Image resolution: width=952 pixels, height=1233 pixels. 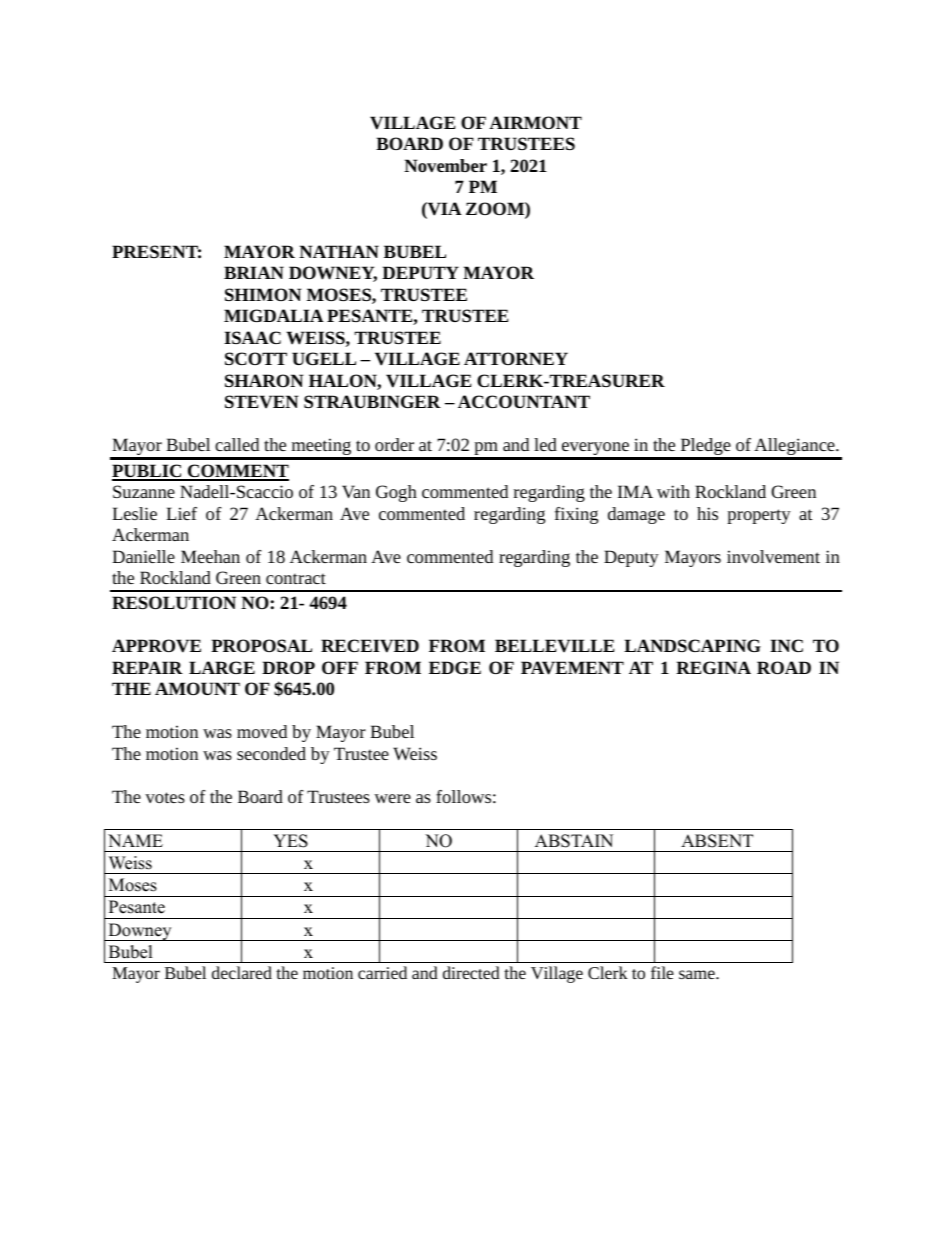 What do you see at coordinates (210, 556) in the screenshot?
I see `Meehan` at bounding box center [210, 556].
